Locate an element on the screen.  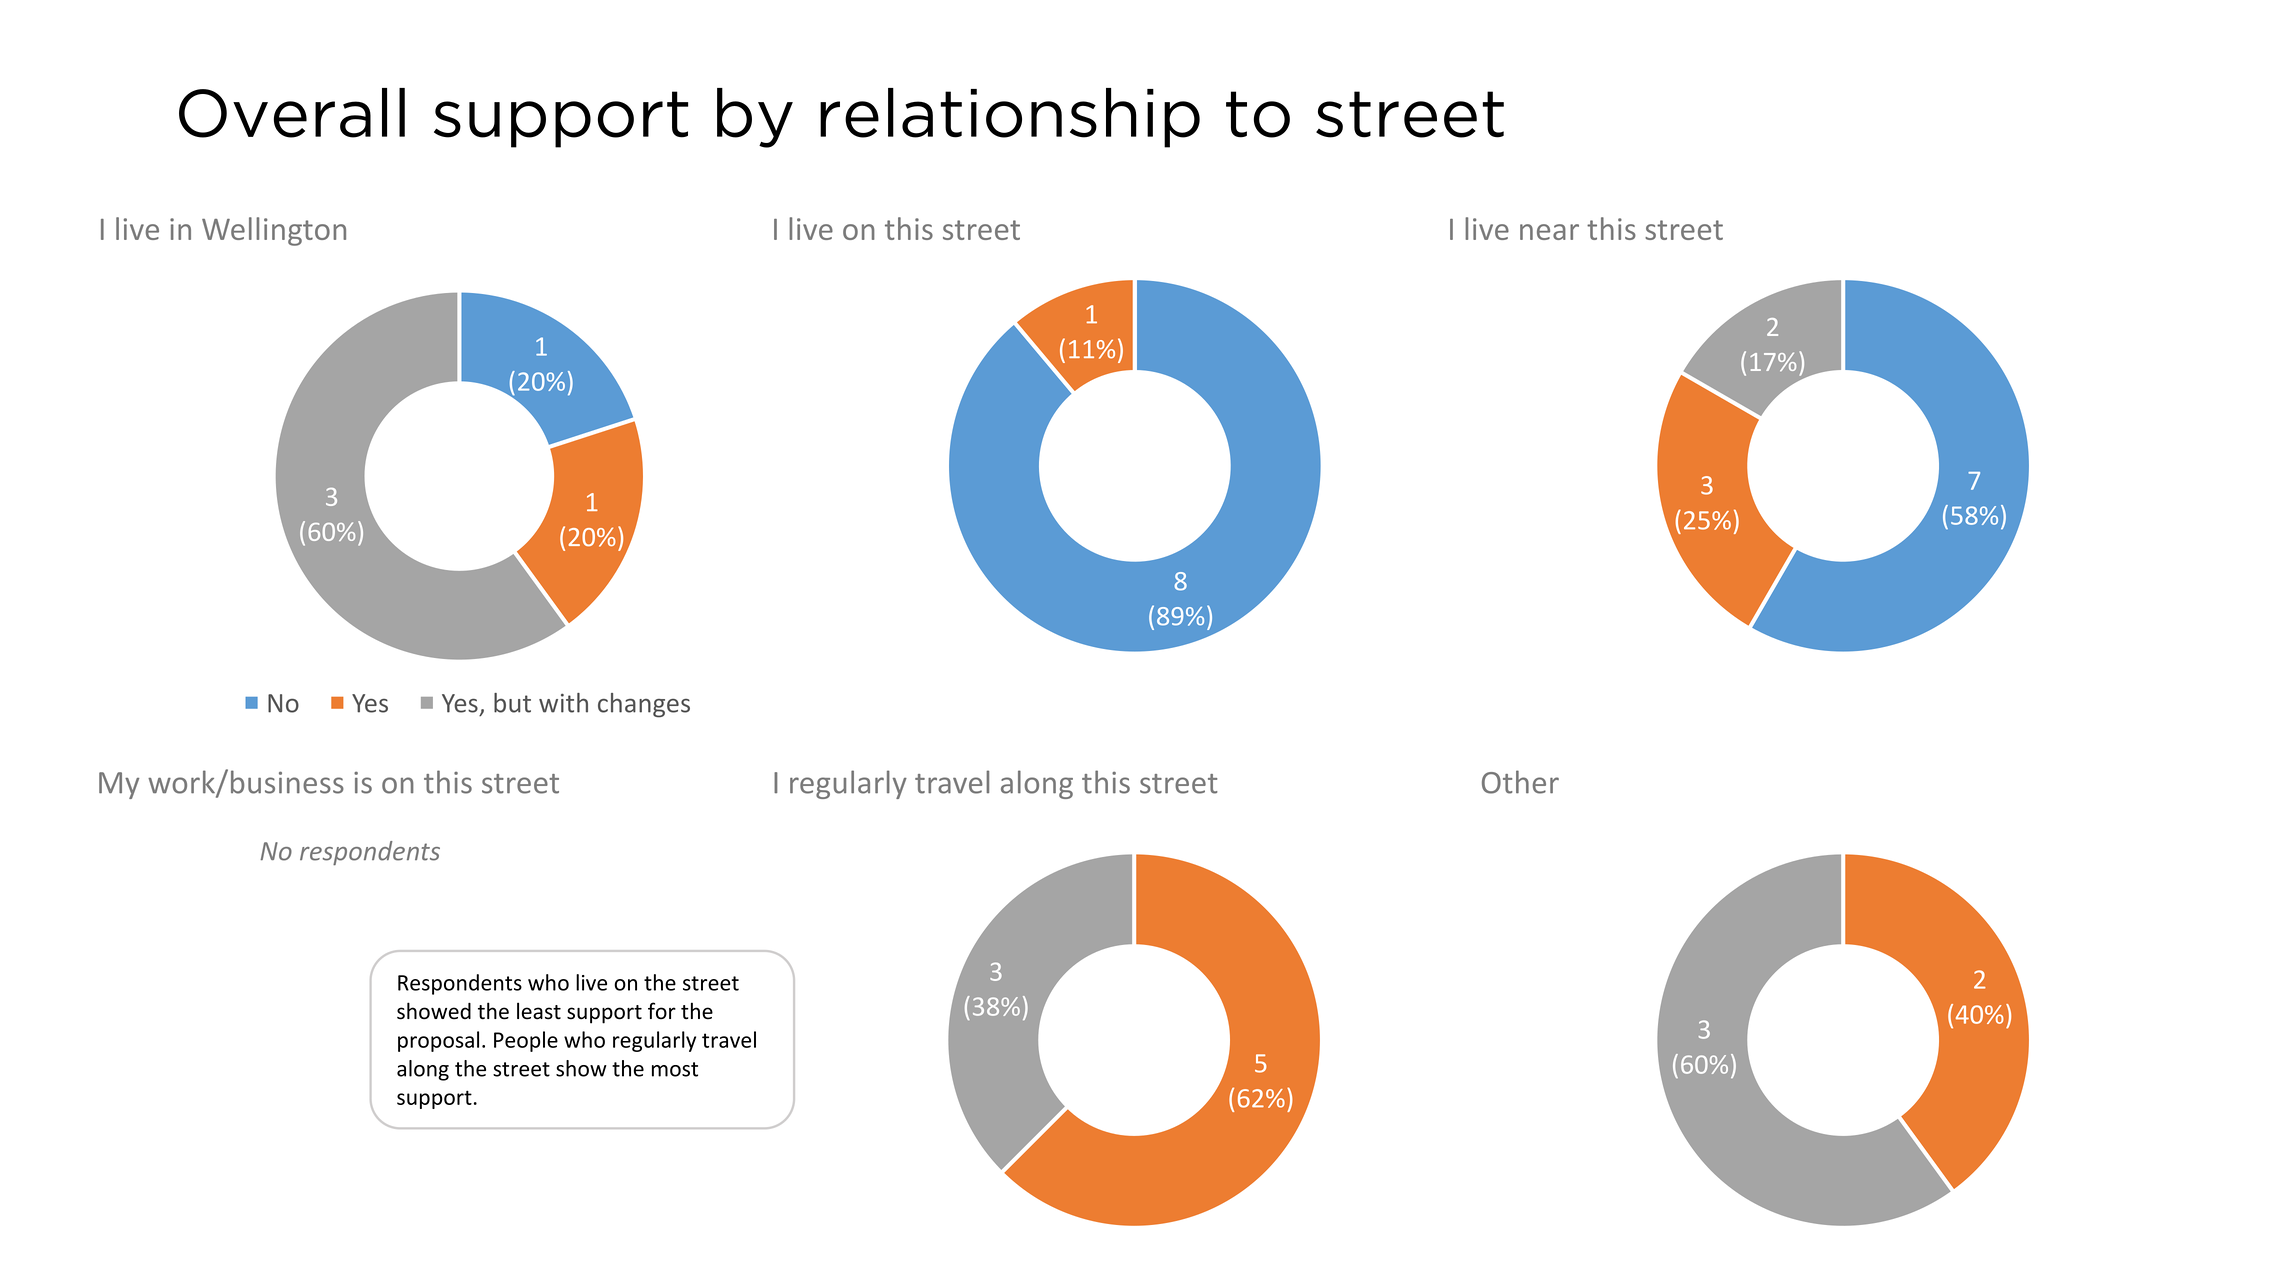
but is located at coordinates (512, 703).
